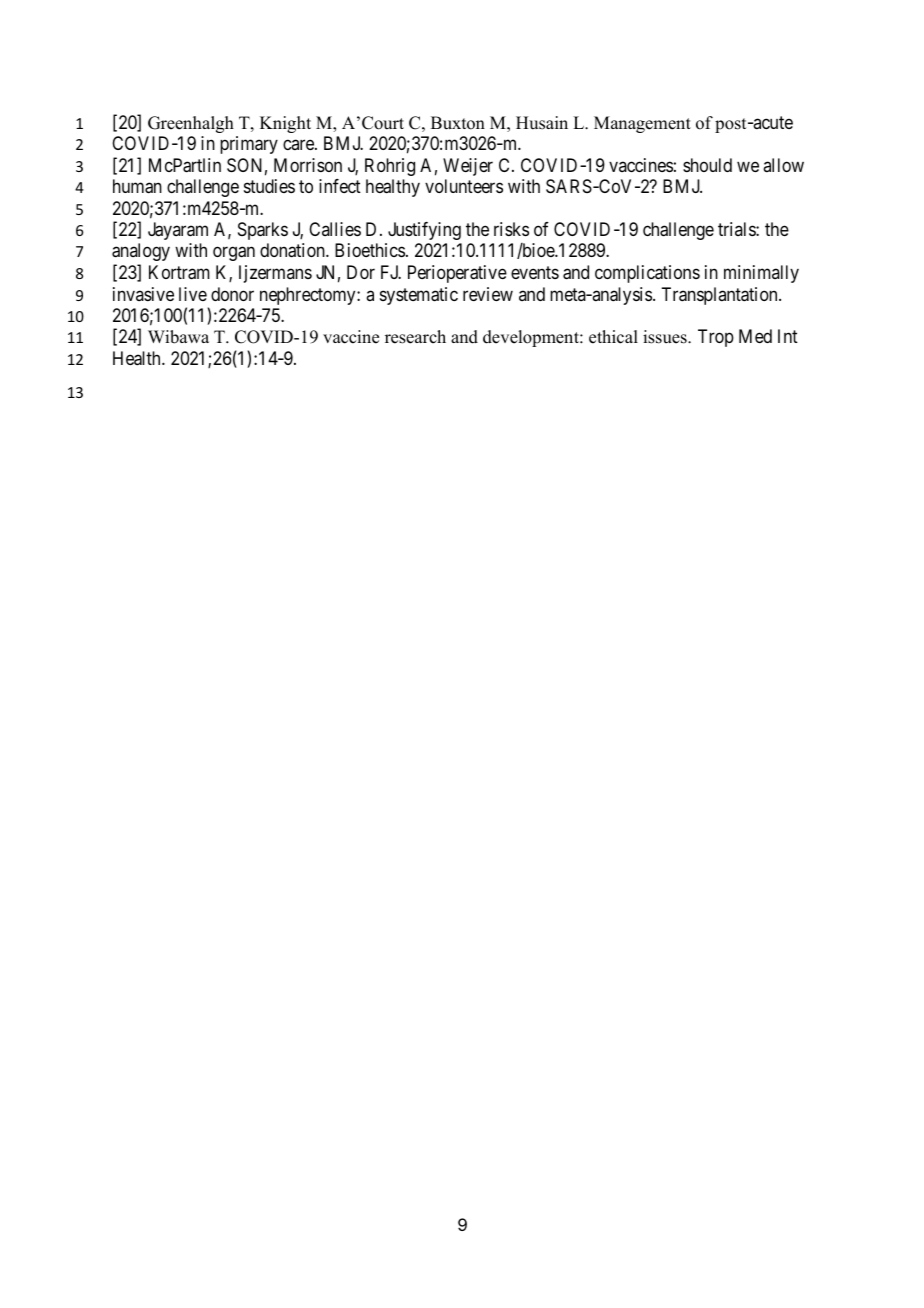 The width and height of the image is (924, 1308). I want to click on risks, so click(511, 229).
